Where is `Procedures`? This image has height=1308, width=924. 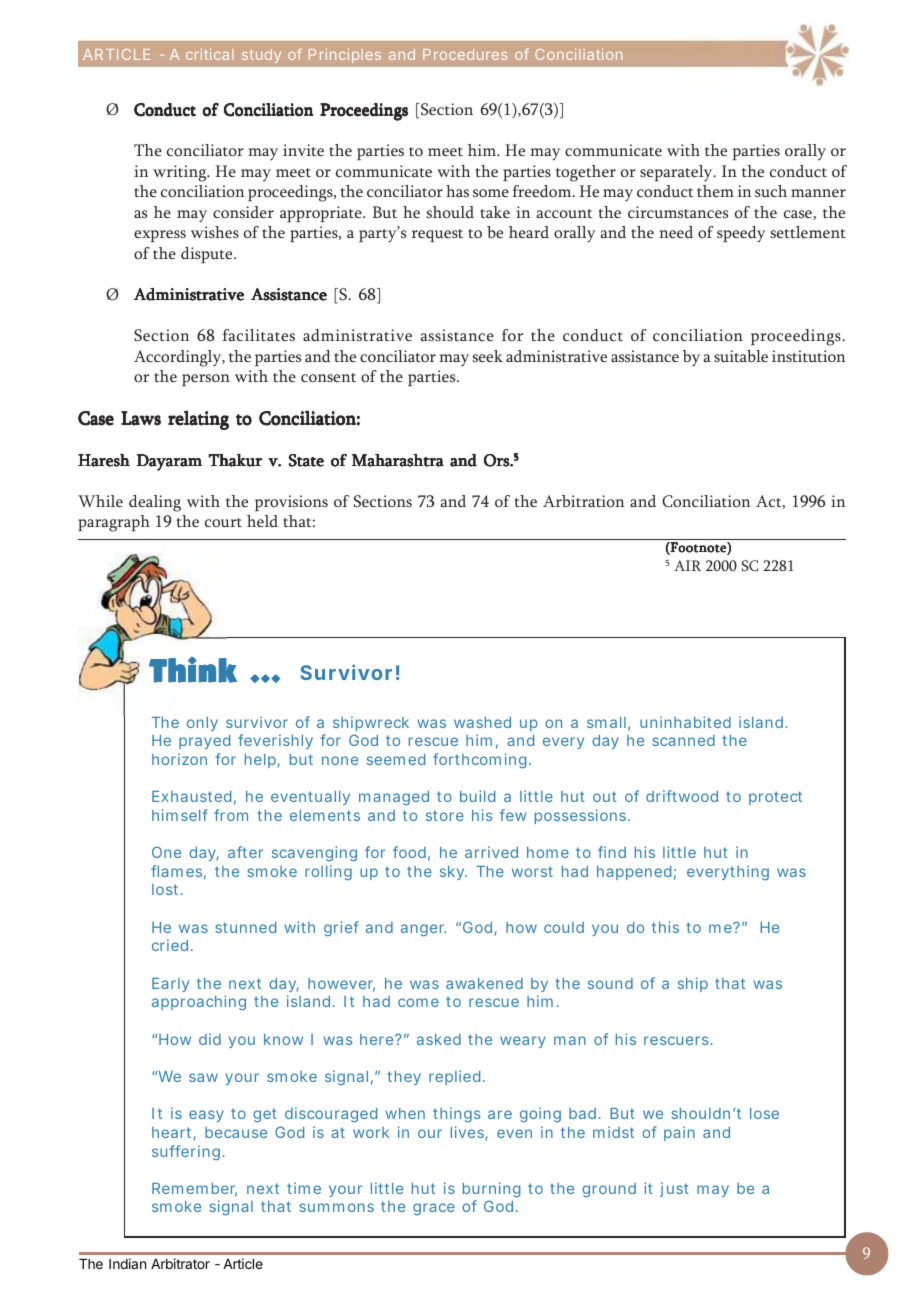
Procedures is located at coordinates (465, 54).
